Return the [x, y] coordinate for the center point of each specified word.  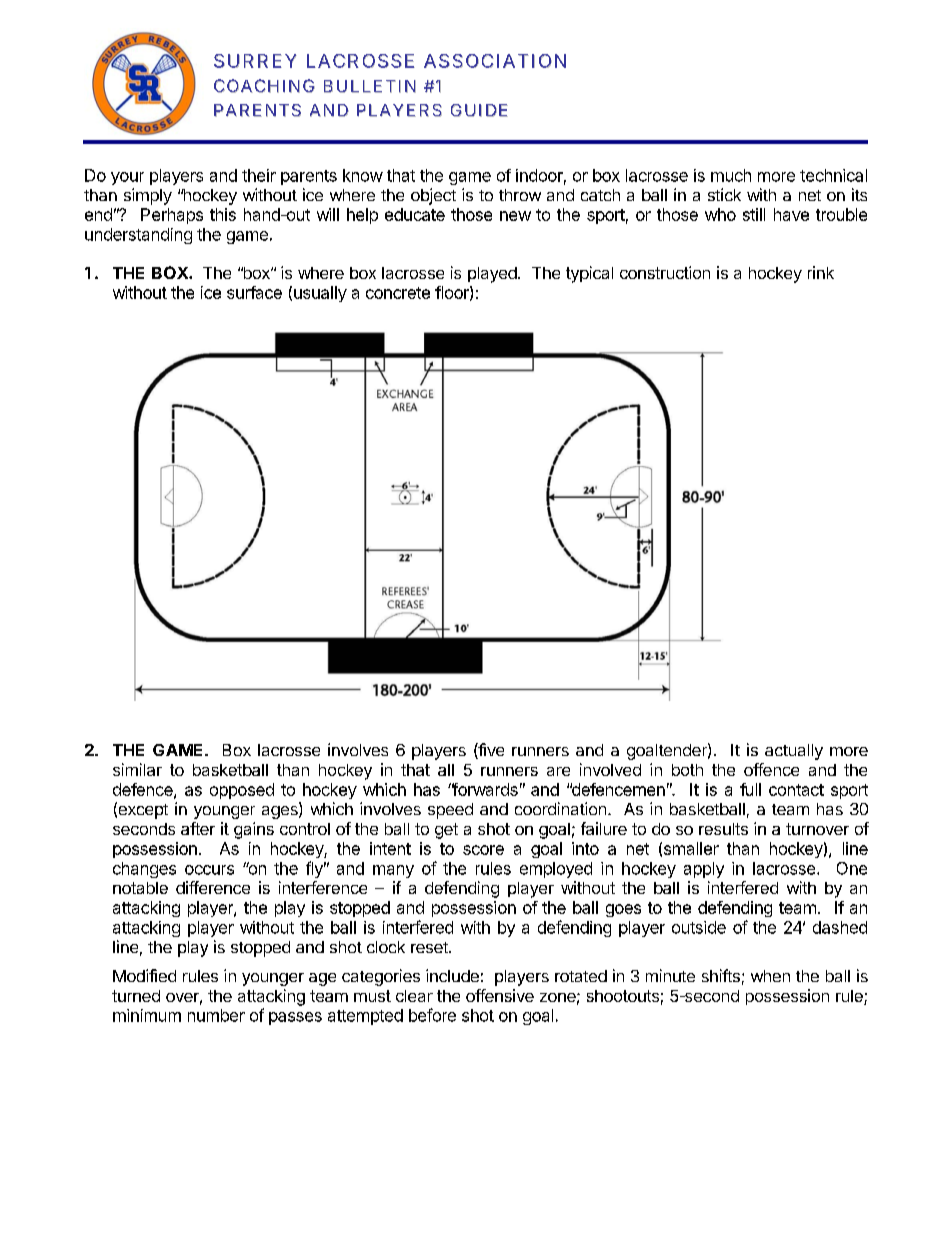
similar [137, 769]
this [223, 214]
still [754, 214]
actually [794, 752]
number [216, 1015]
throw [520, 195]
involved [610, 769]
